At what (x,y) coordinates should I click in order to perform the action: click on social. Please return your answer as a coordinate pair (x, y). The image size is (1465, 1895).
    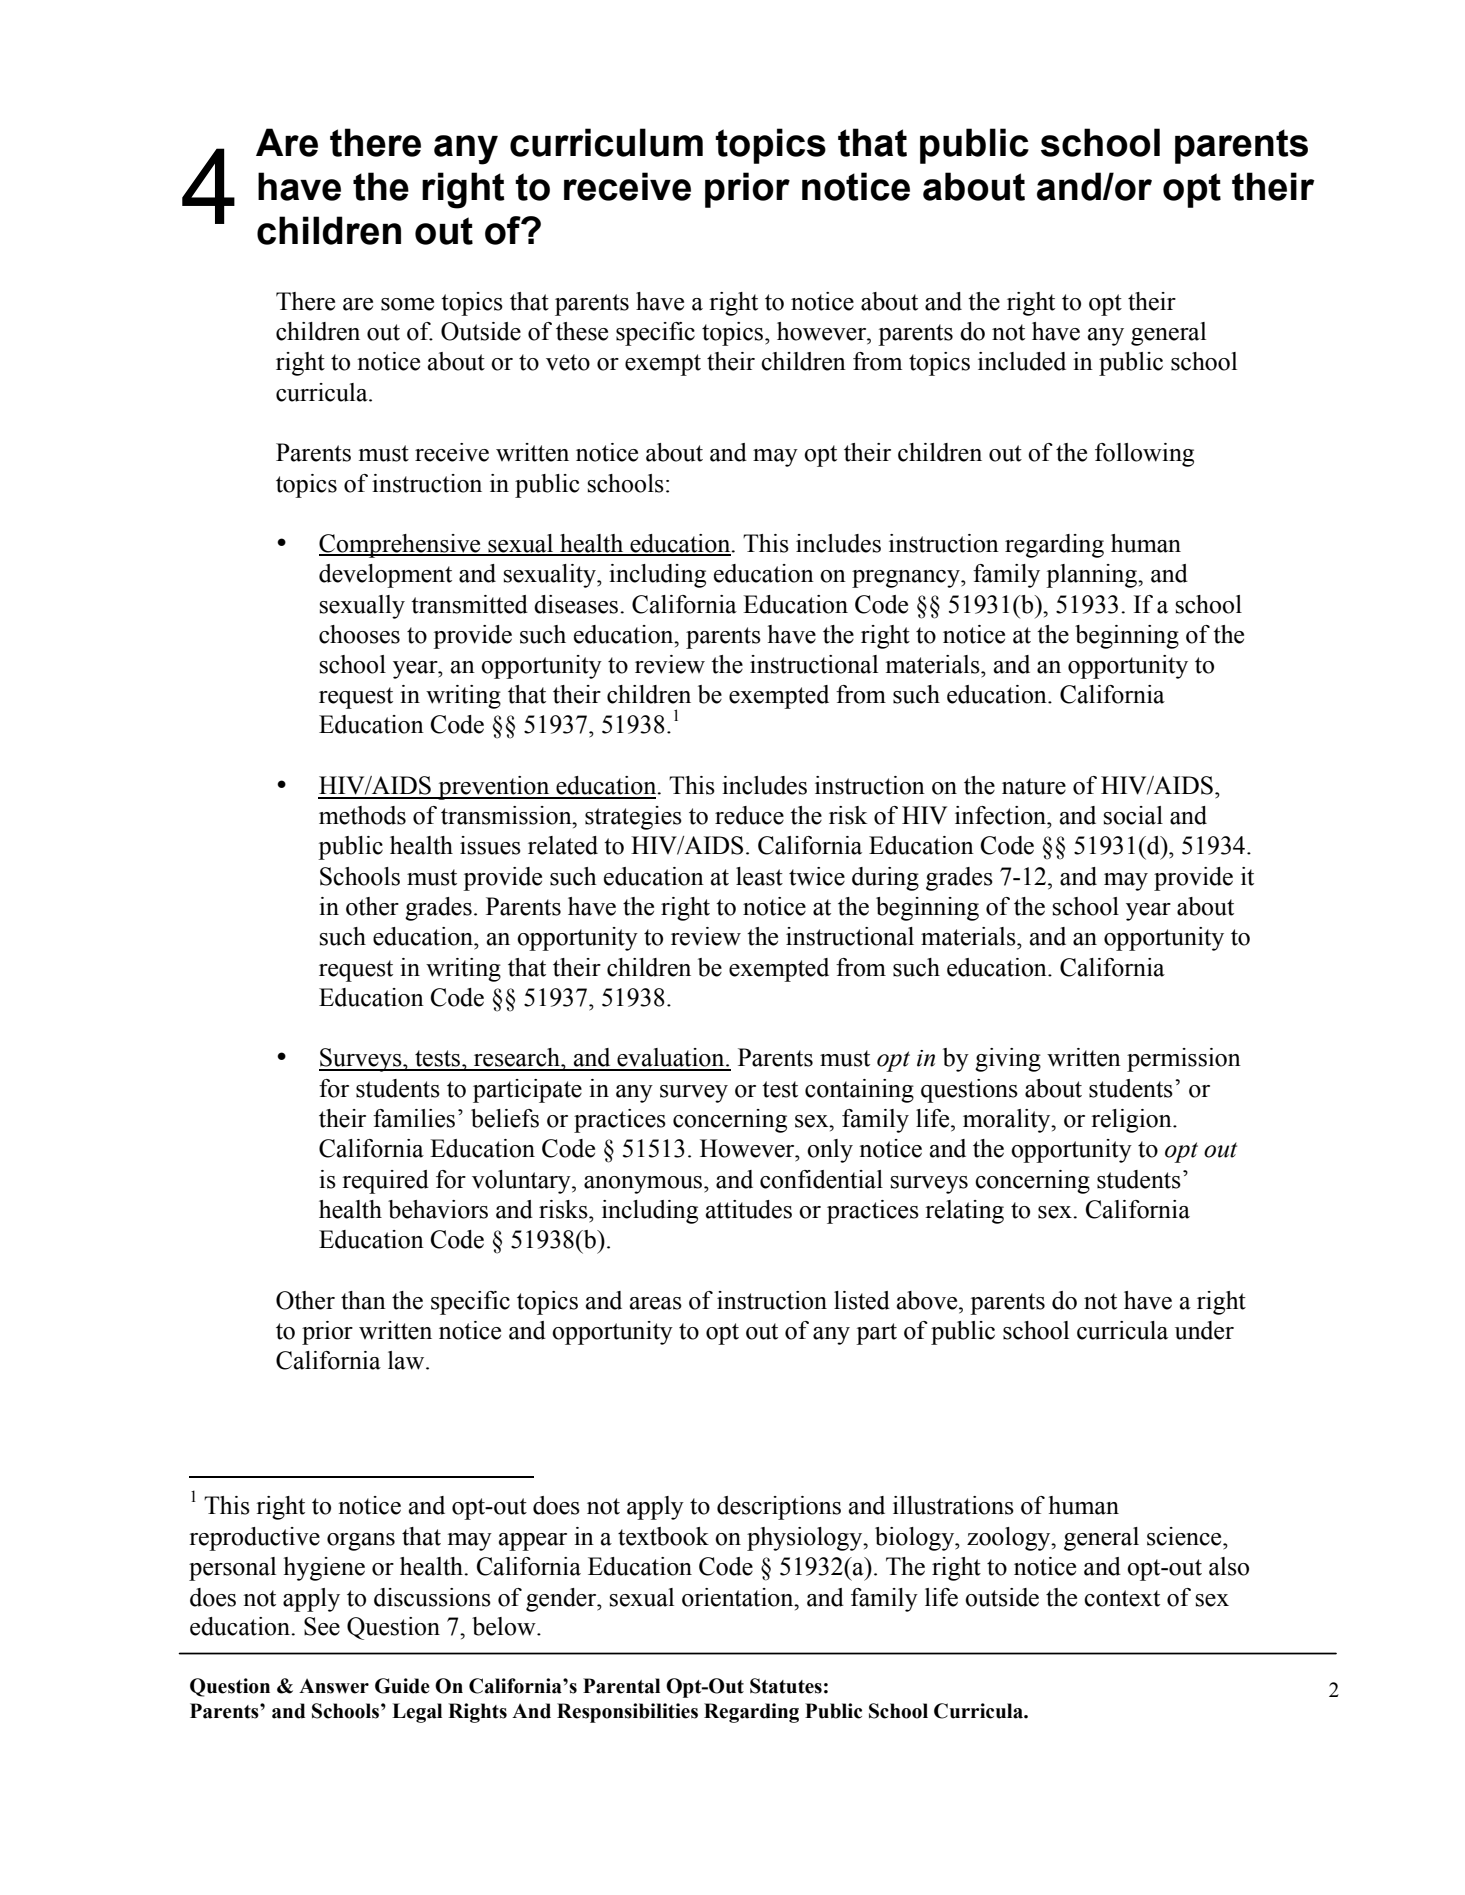
    Looking at the image, I should click on (1133, 815).
